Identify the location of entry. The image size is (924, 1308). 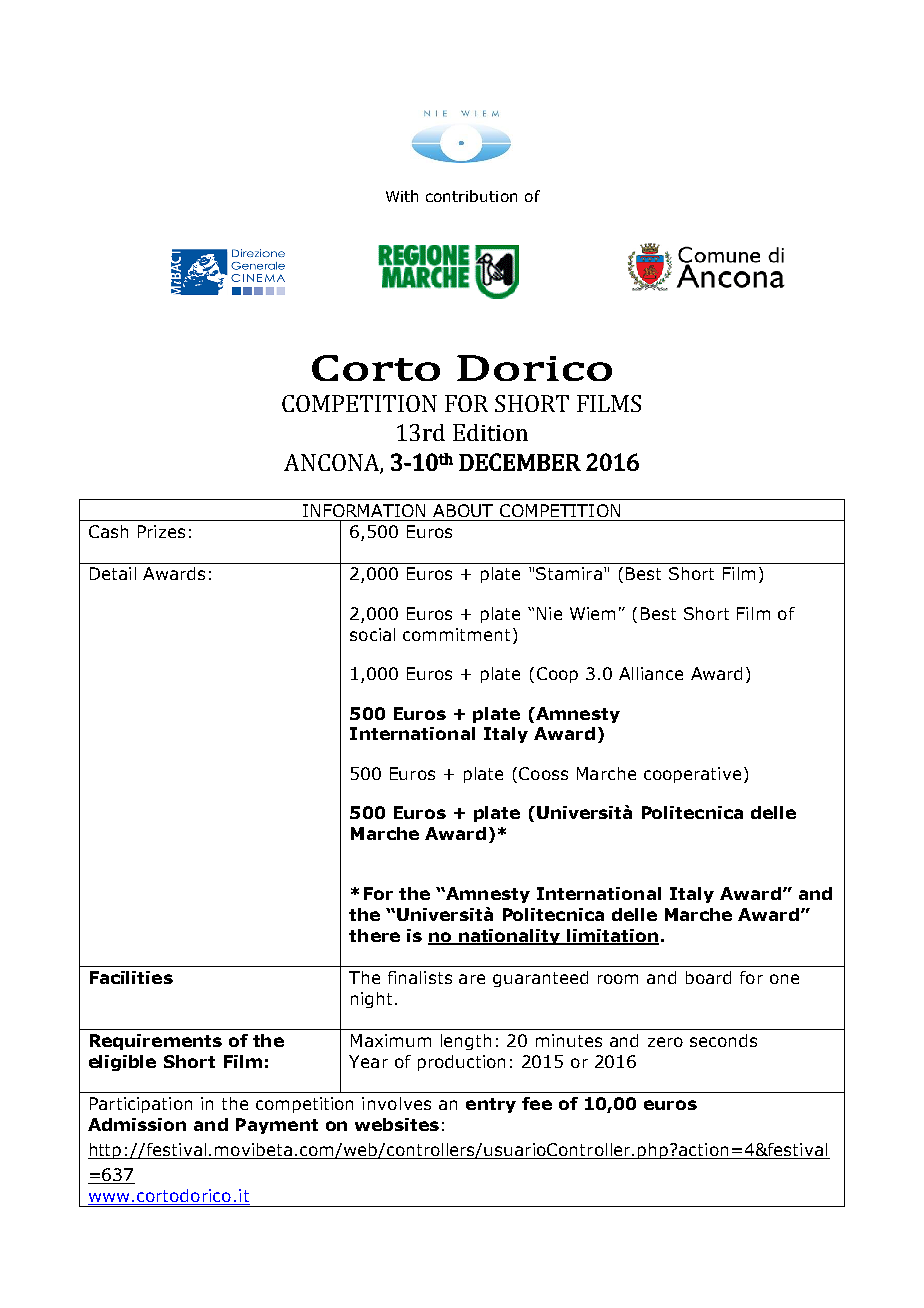
(491, 1105).
